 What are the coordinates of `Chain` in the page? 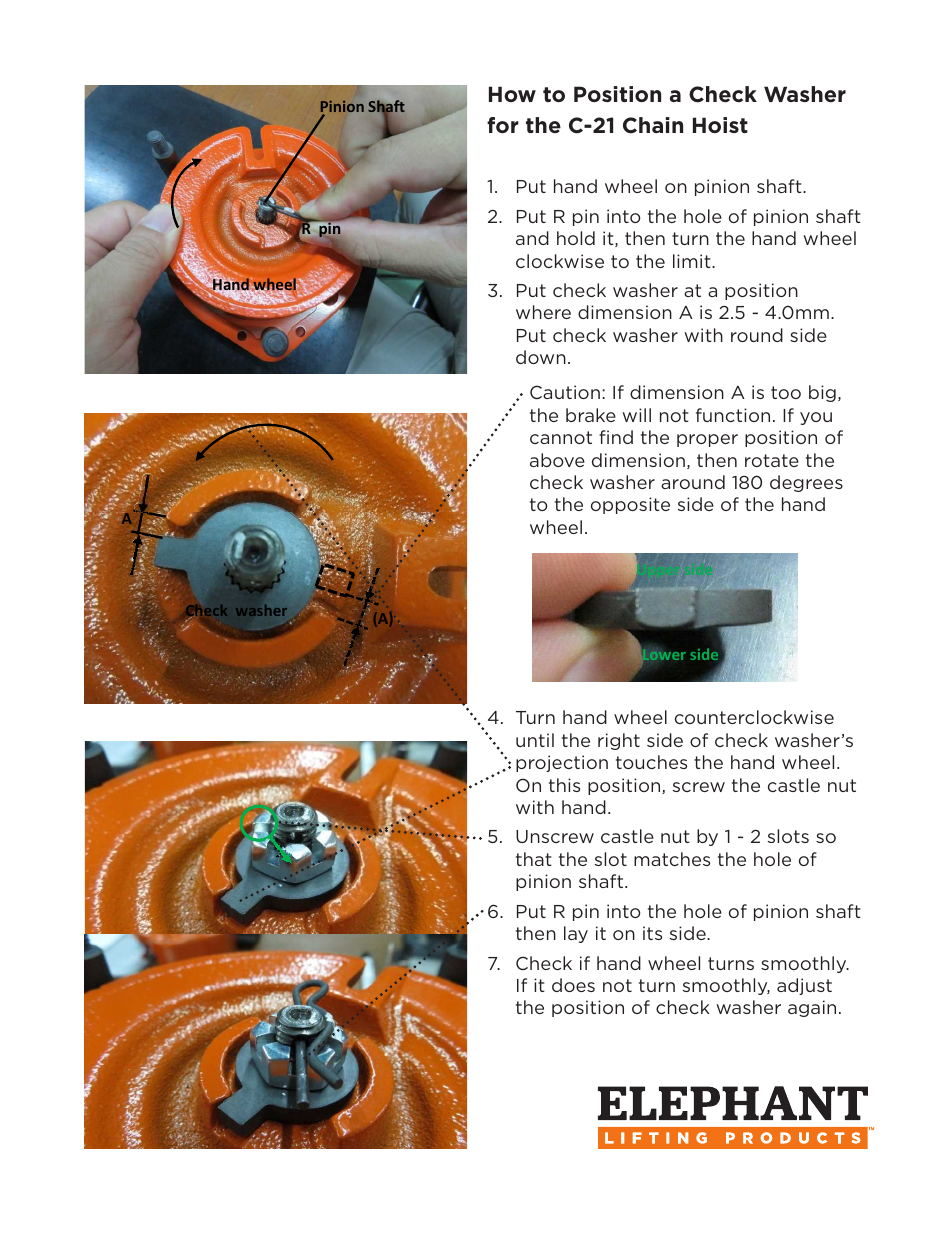 It's located at (653, 125).
